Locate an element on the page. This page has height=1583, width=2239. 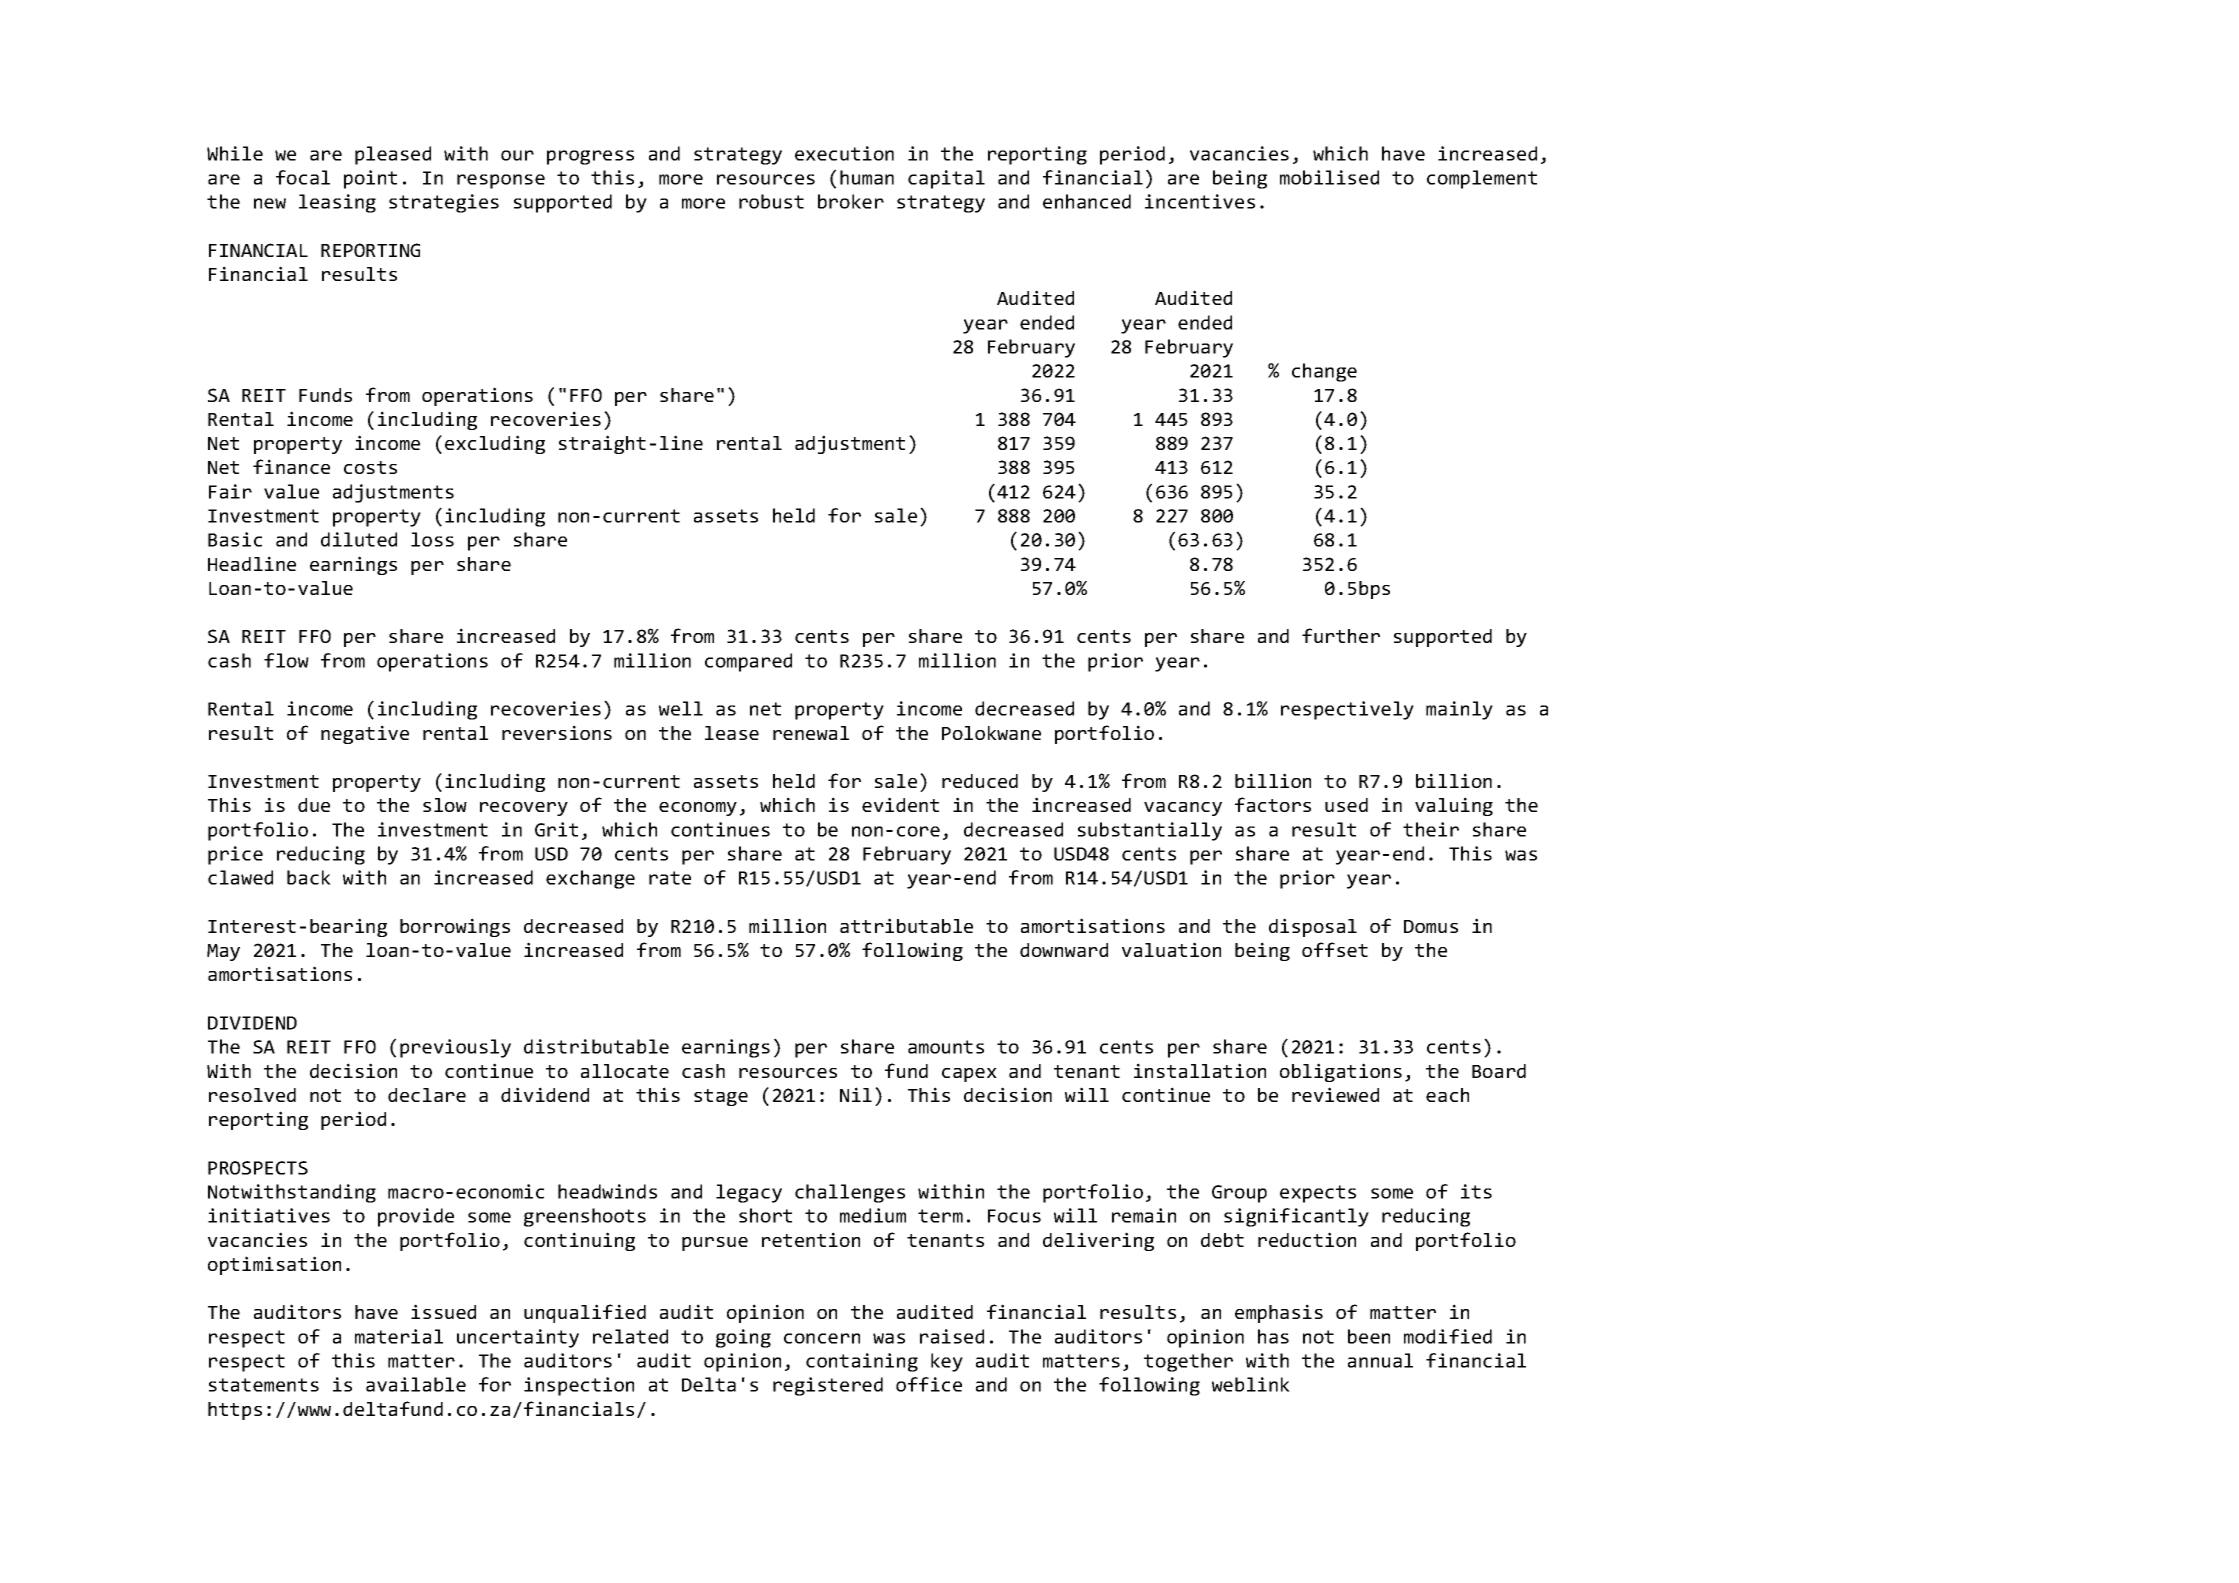
borrowings is located at coordinates (455, 927).
